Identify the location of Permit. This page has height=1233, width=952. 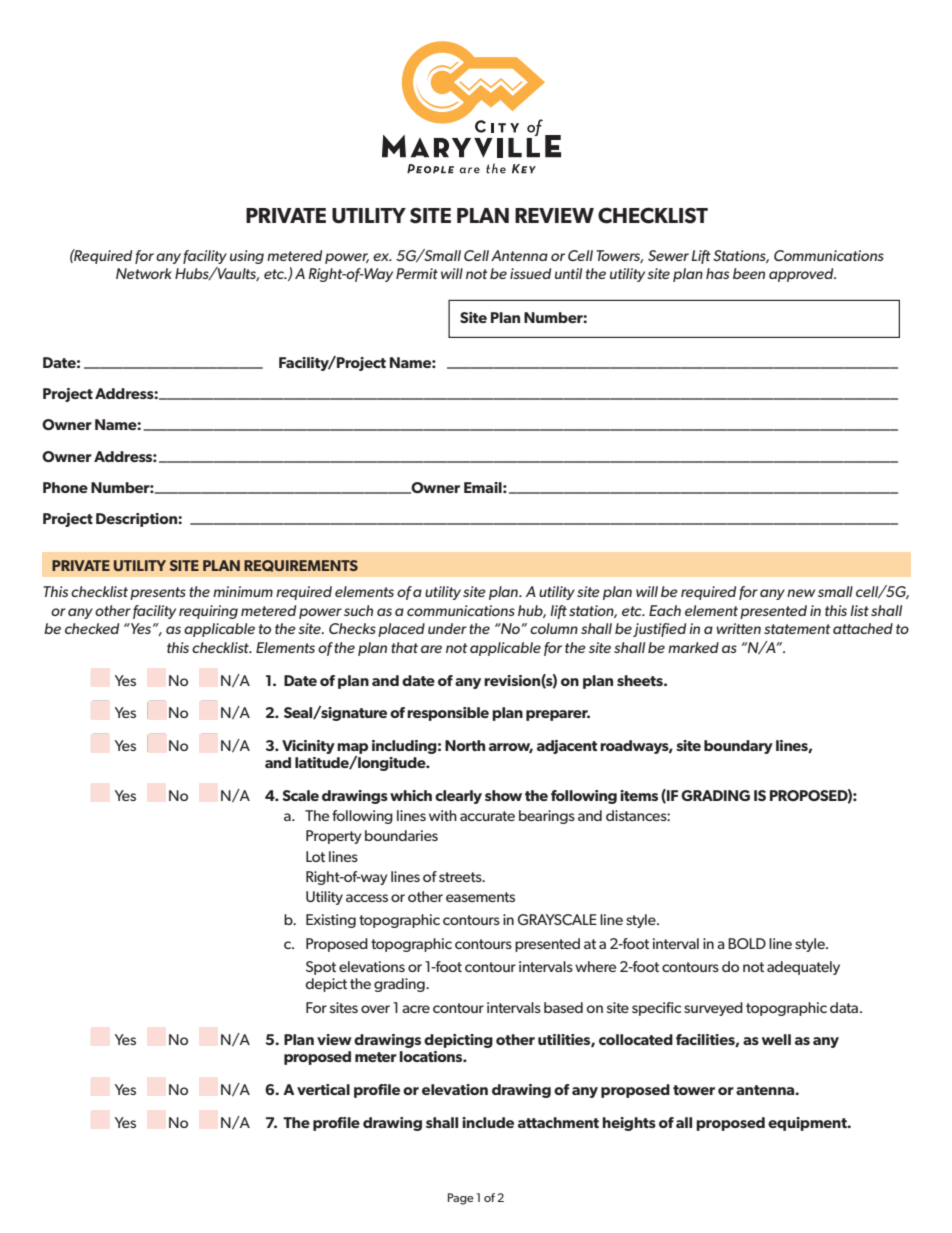
(417, 273).
